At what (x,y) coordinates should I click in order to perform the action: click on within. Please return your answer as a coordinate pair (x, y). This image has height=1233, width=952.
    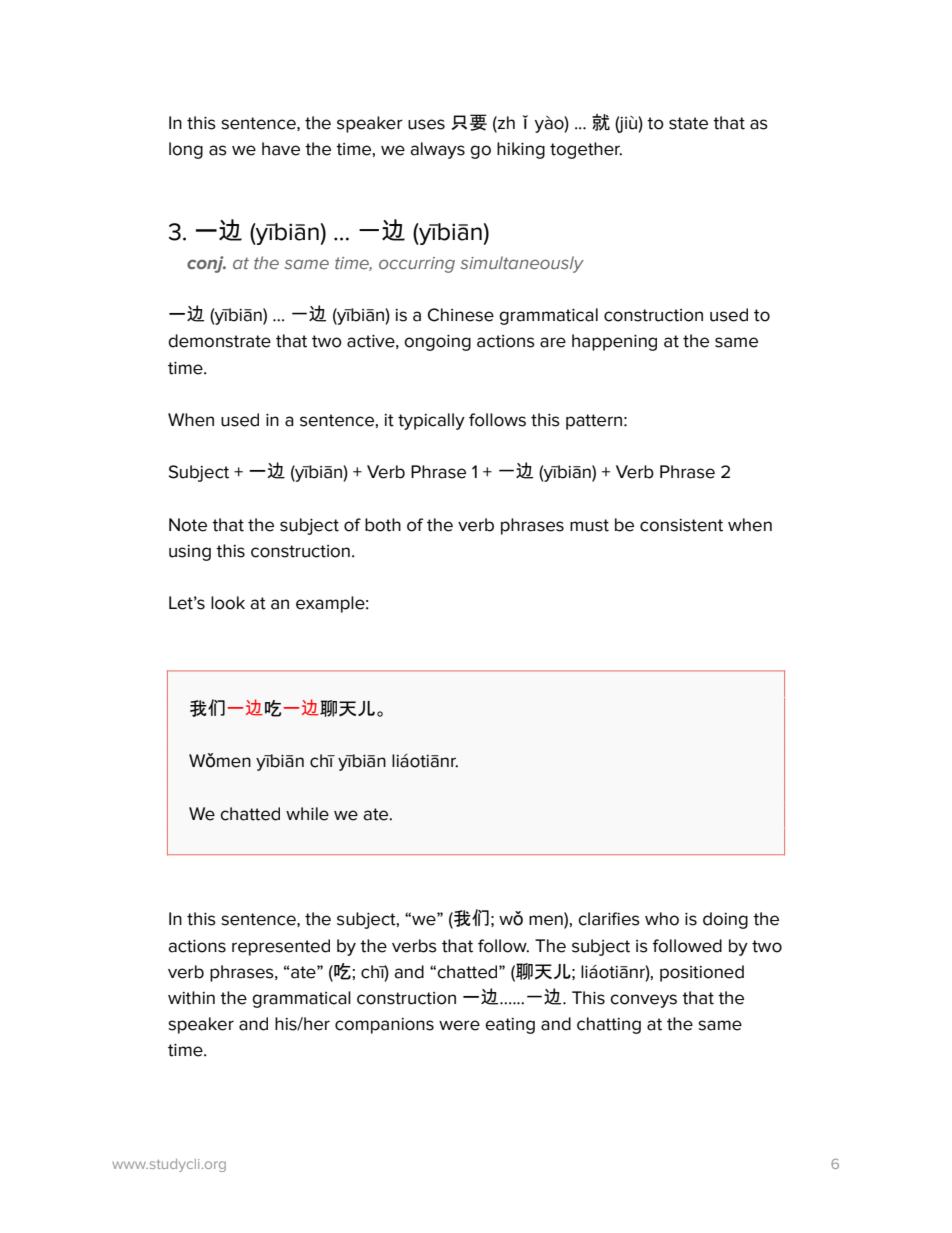
    Looking at the image, I should click on (191, 998).
